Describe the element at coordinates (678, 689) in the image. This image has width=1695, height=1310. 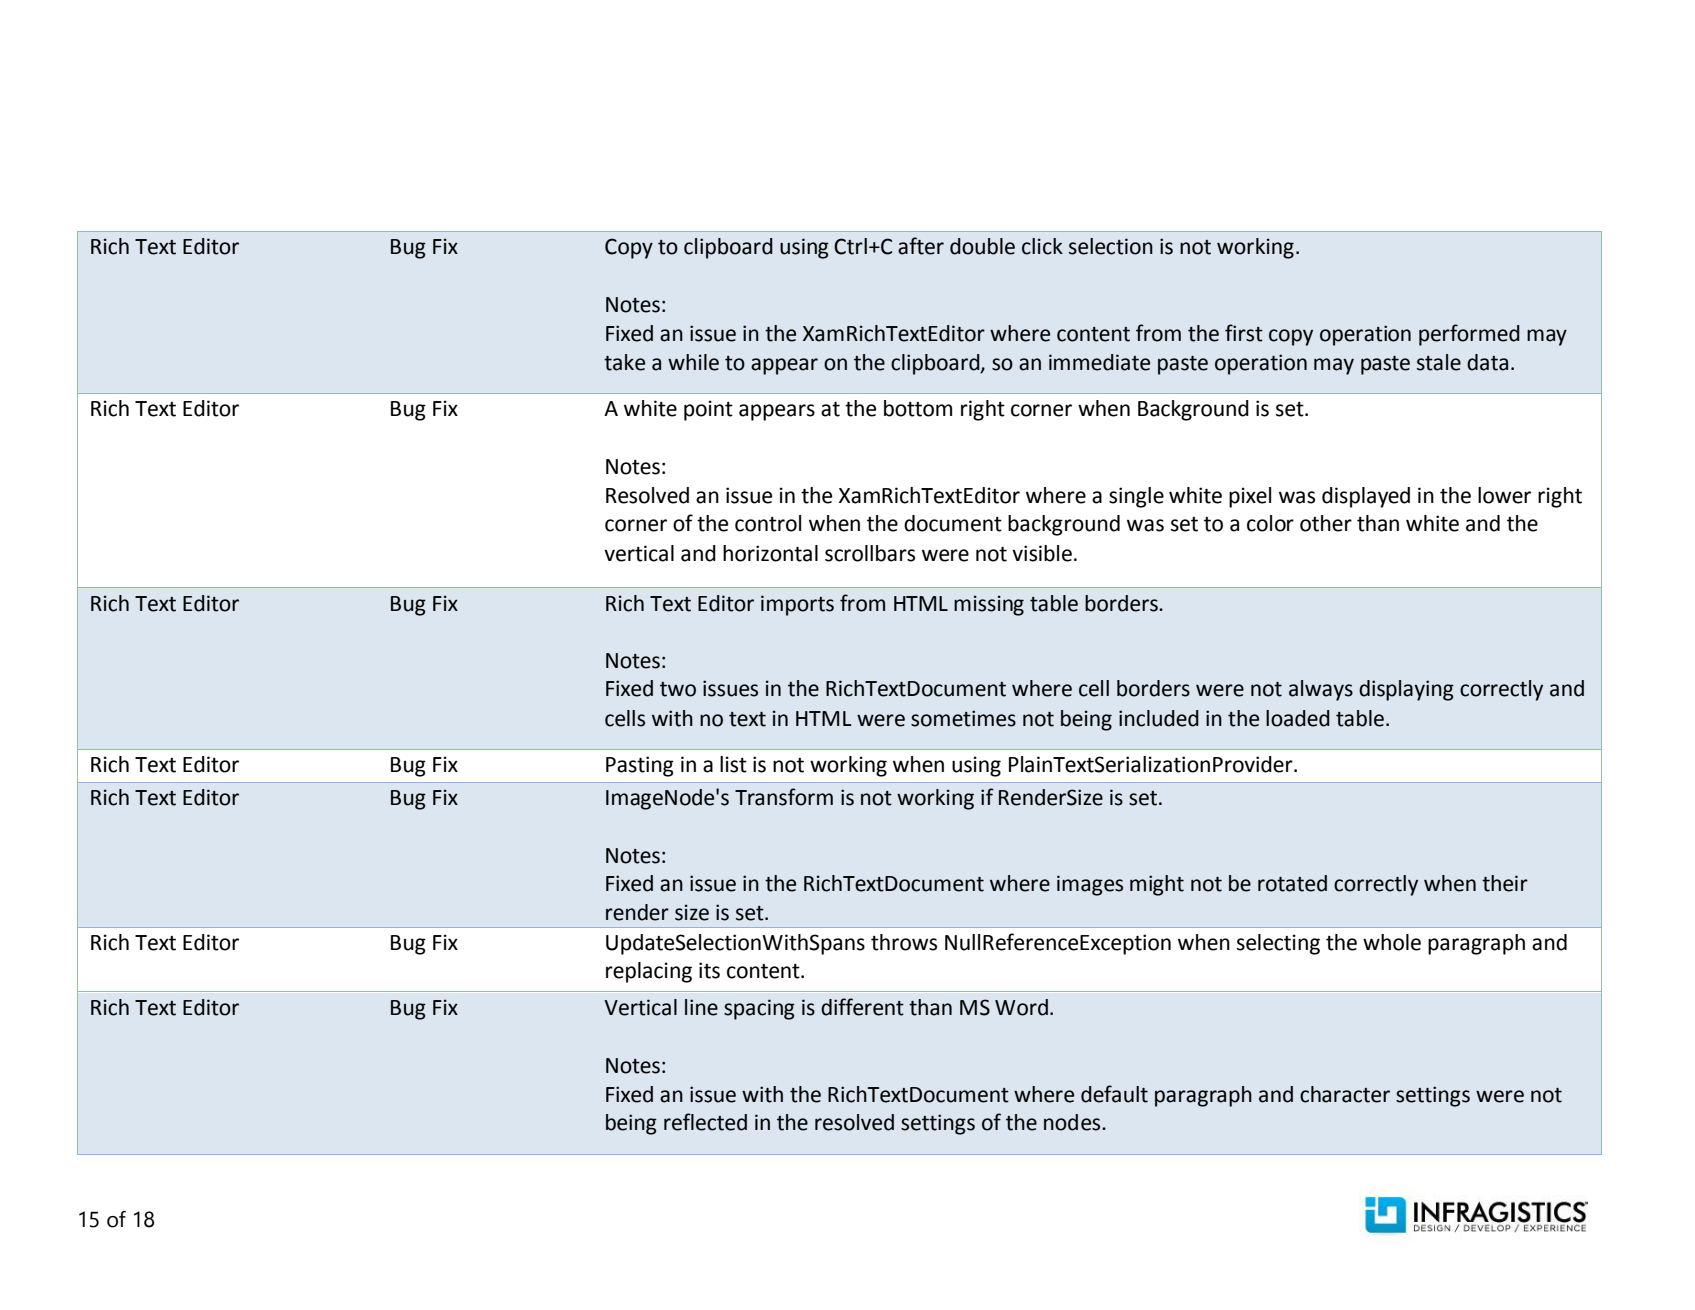
I see `two` at that location.
